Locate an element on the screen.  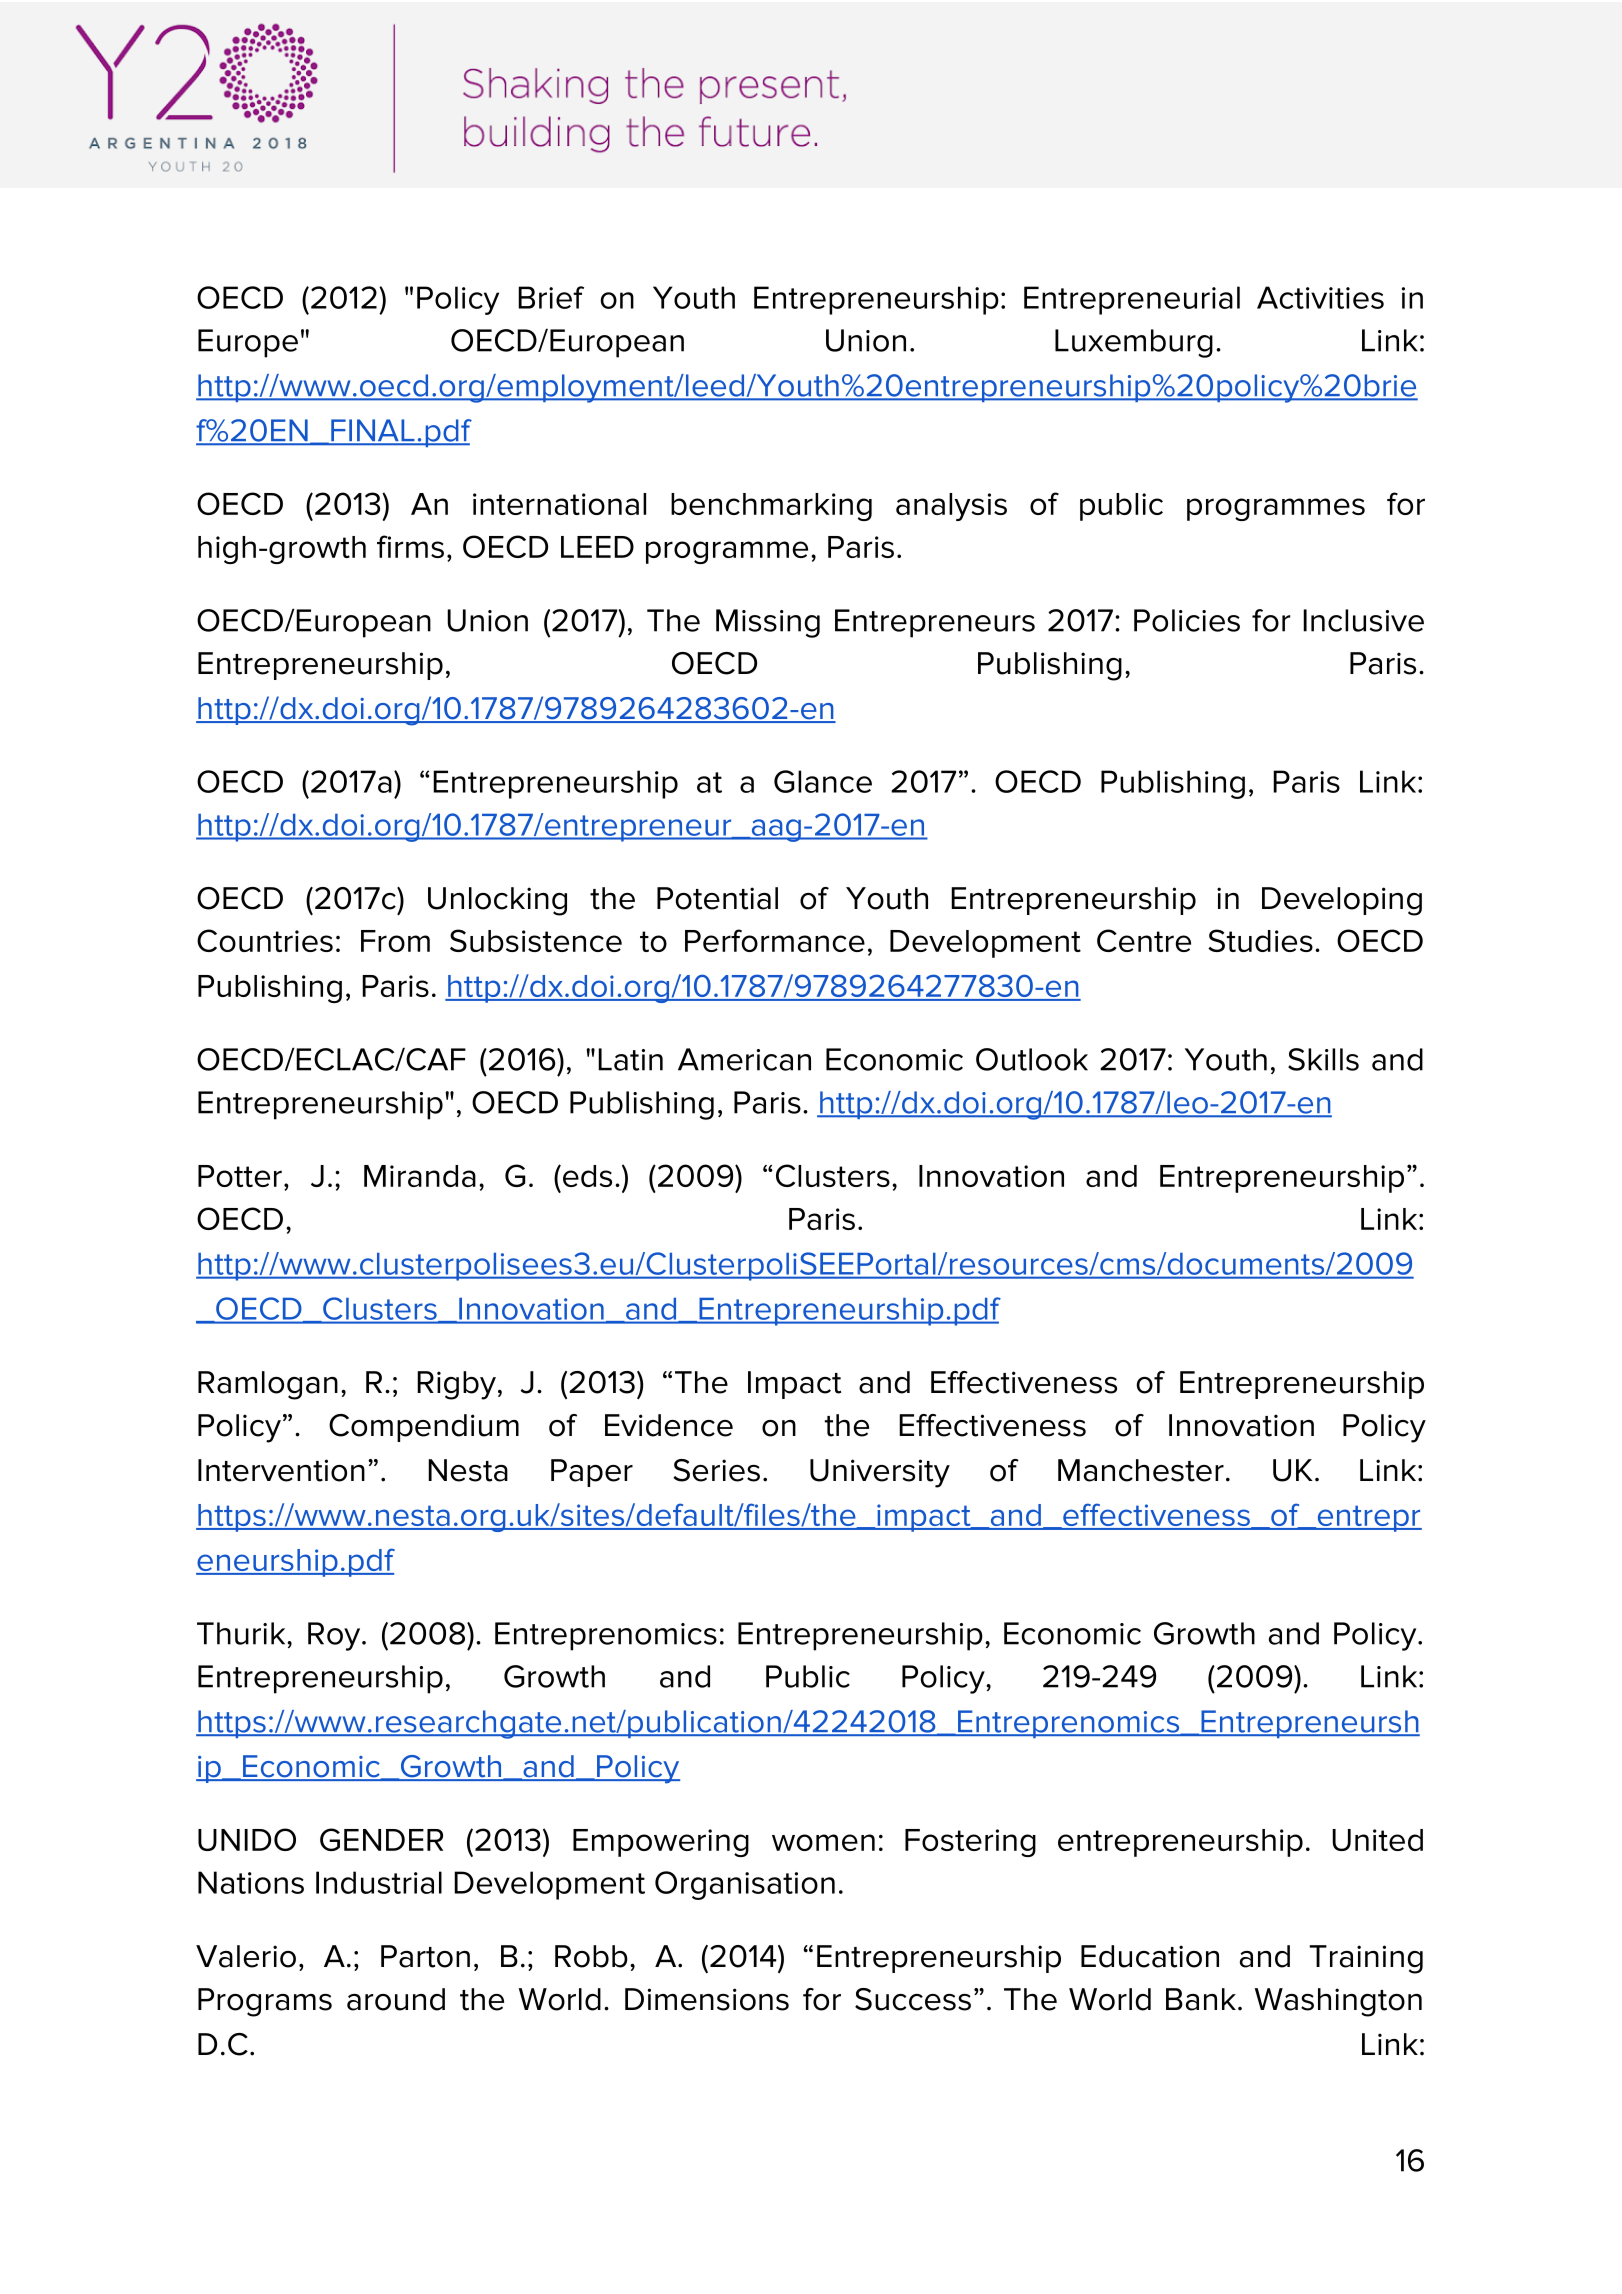
Compendium is located at coordinates (424, 1428).
